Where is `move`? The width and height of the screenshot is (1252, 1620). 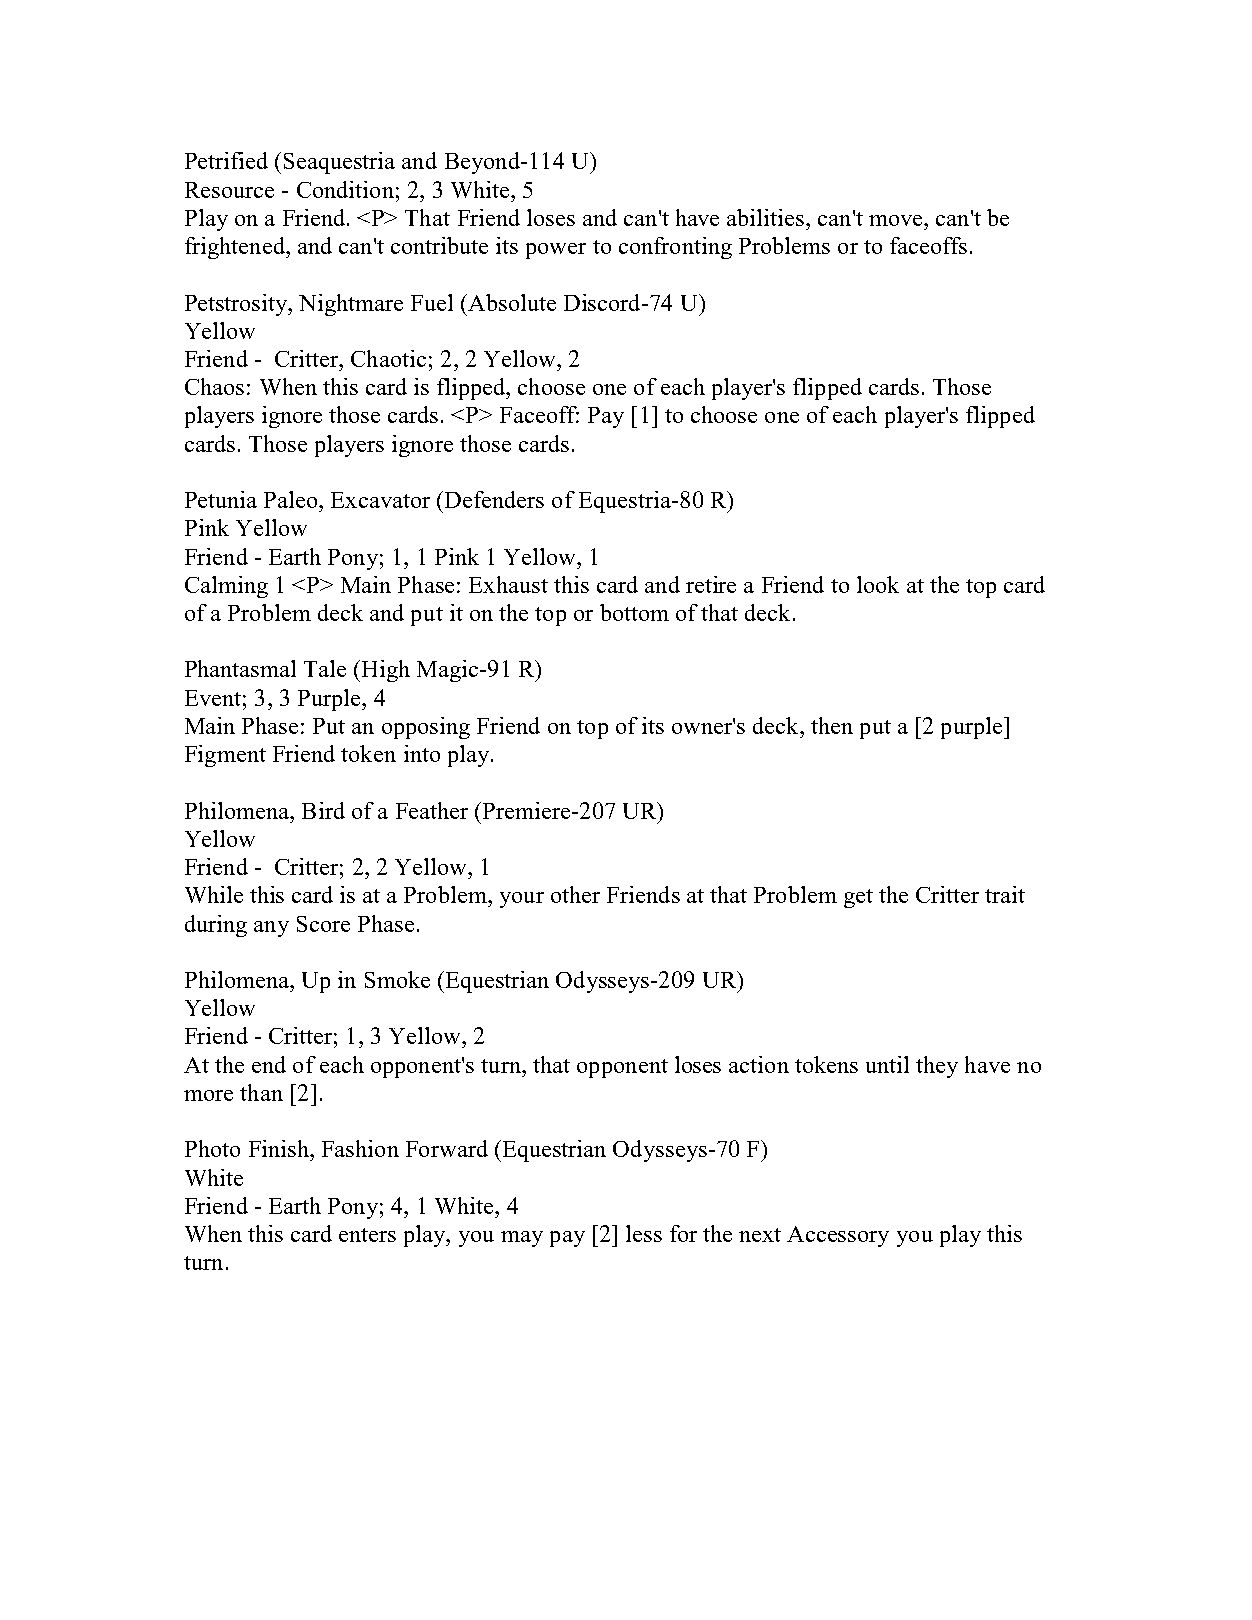
move is located at coordinates (897, 220).
